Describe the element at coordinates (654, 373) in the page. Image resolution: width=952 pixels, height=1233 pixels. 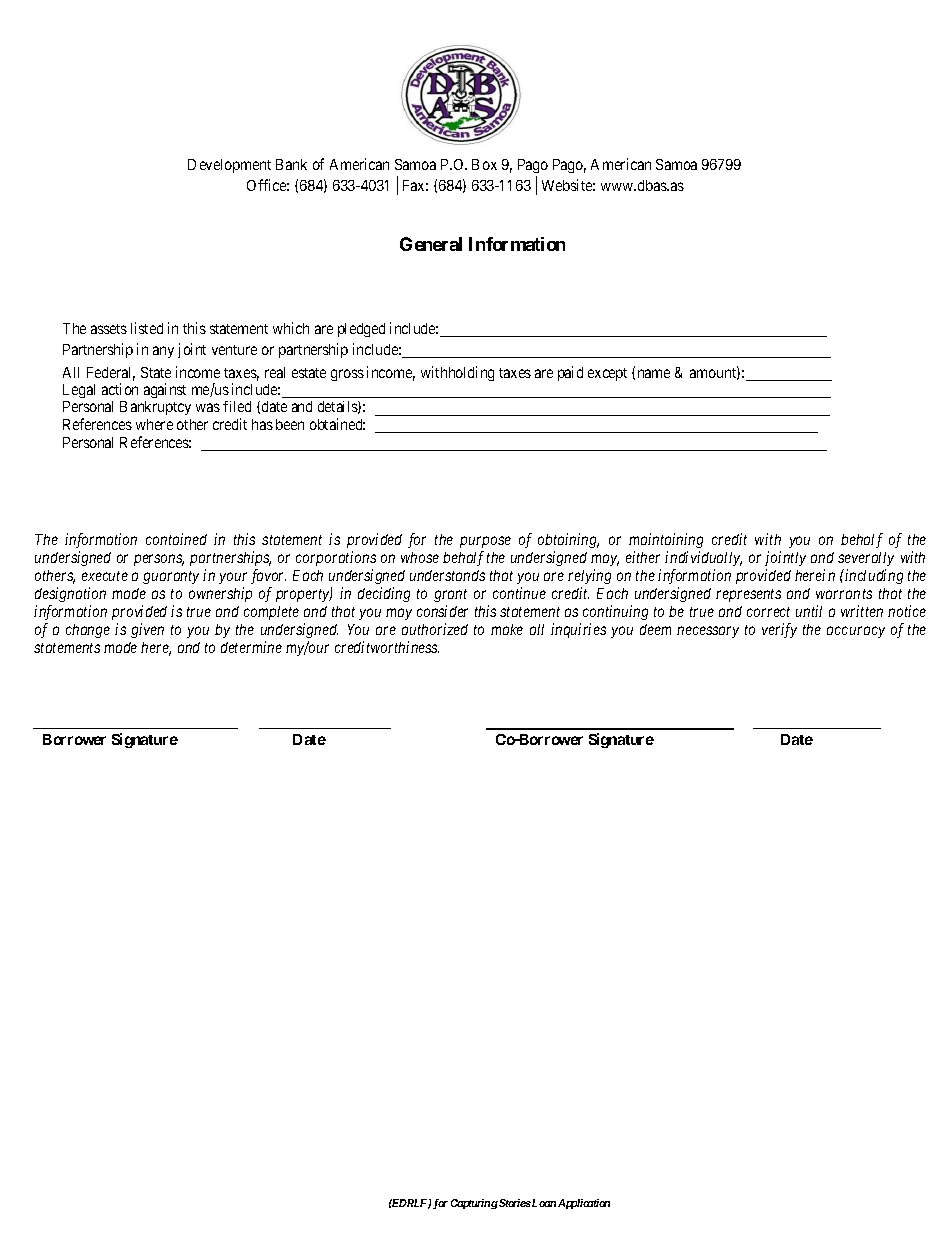
I see `name` at that location.
